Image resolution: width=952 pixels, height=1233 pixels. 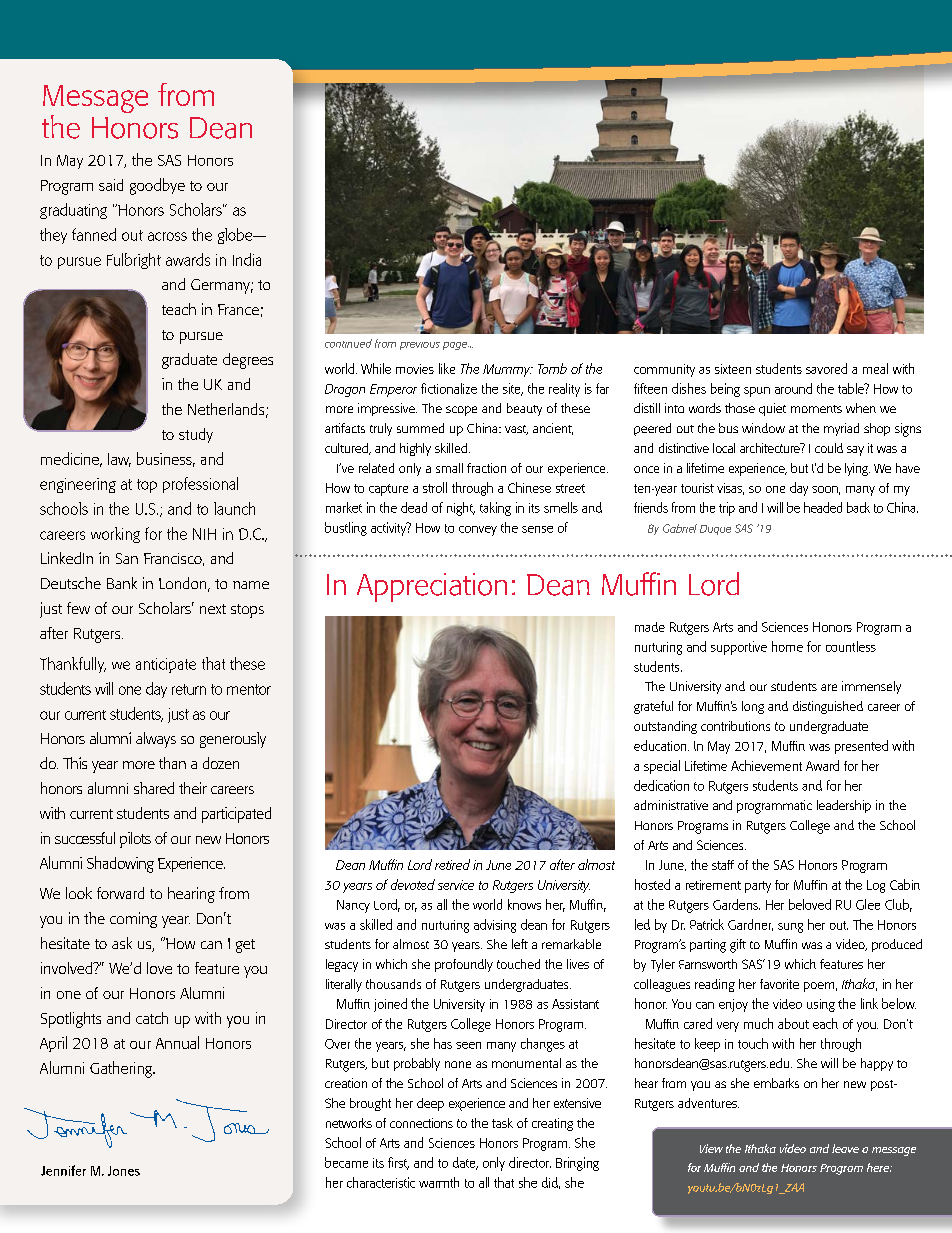 I want to click on Appreciation, so click(x=432, y=587).
